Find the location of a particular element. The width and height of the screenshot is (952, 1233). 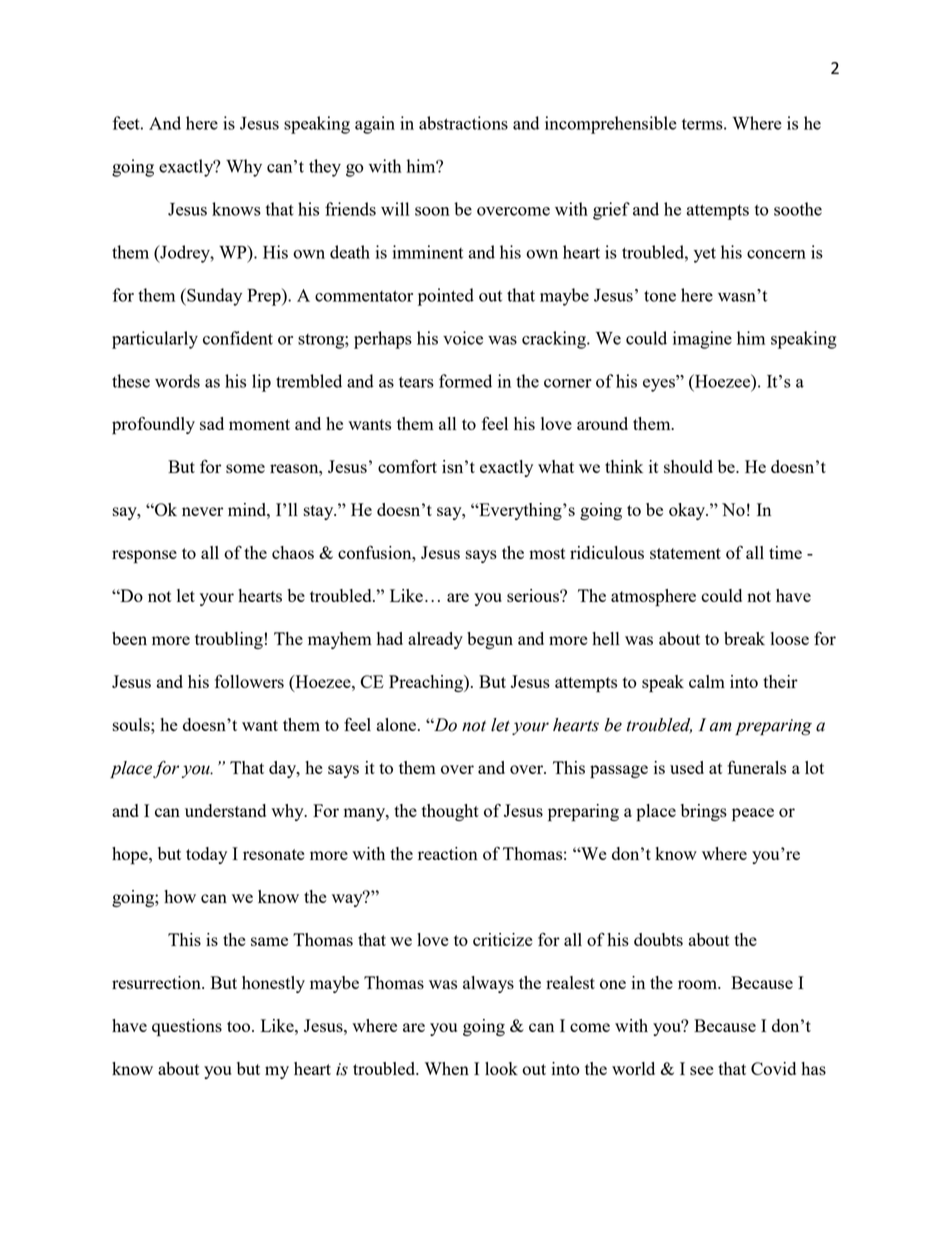

questions is located at coordinates (187, 1027).
